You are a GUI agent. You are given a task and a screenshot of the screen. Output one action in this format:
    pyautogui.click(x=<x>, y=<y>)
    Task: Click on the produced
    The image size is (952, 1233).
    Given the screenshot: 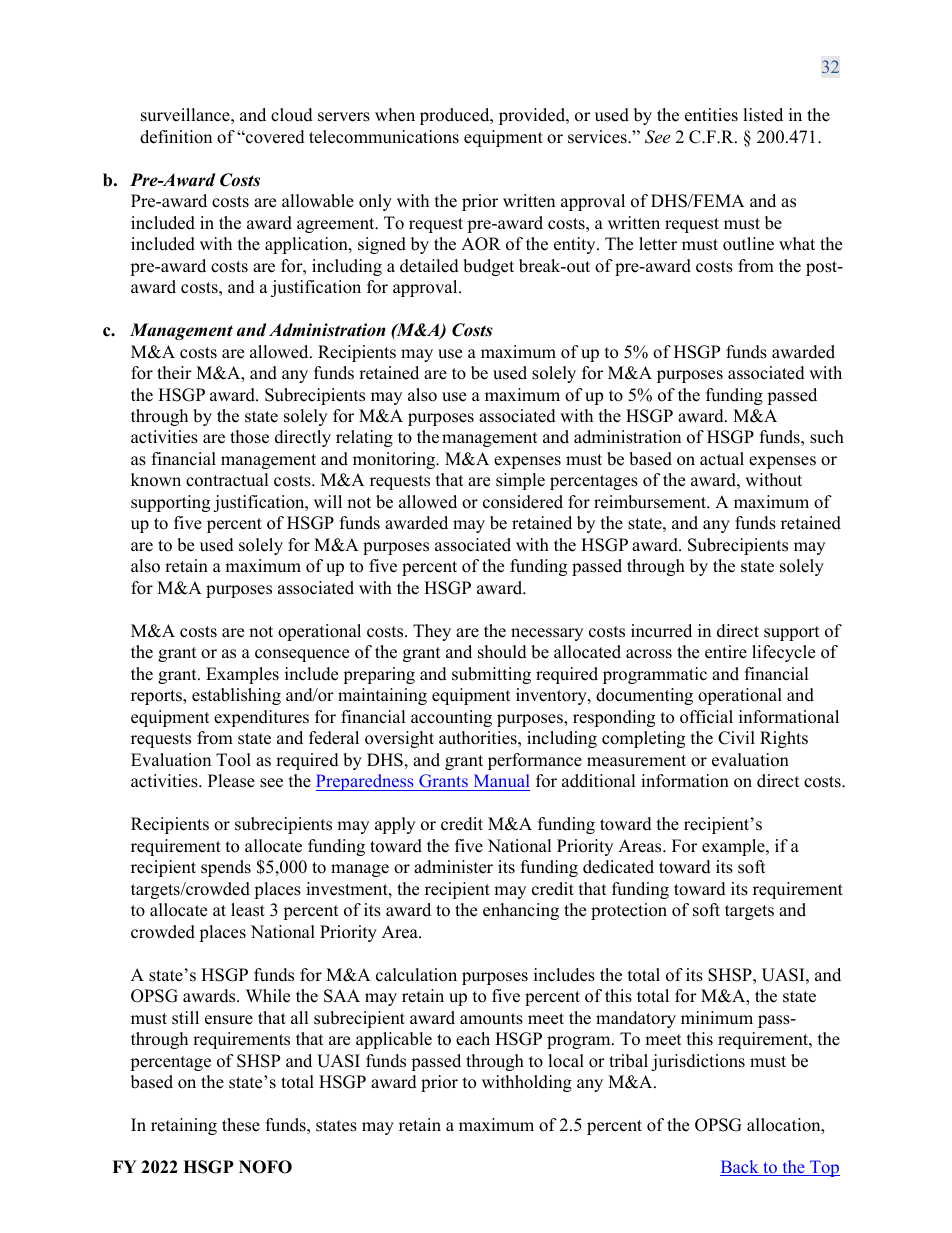 What is the action you would take?
    pyautogui.click(x=456, y=116)
